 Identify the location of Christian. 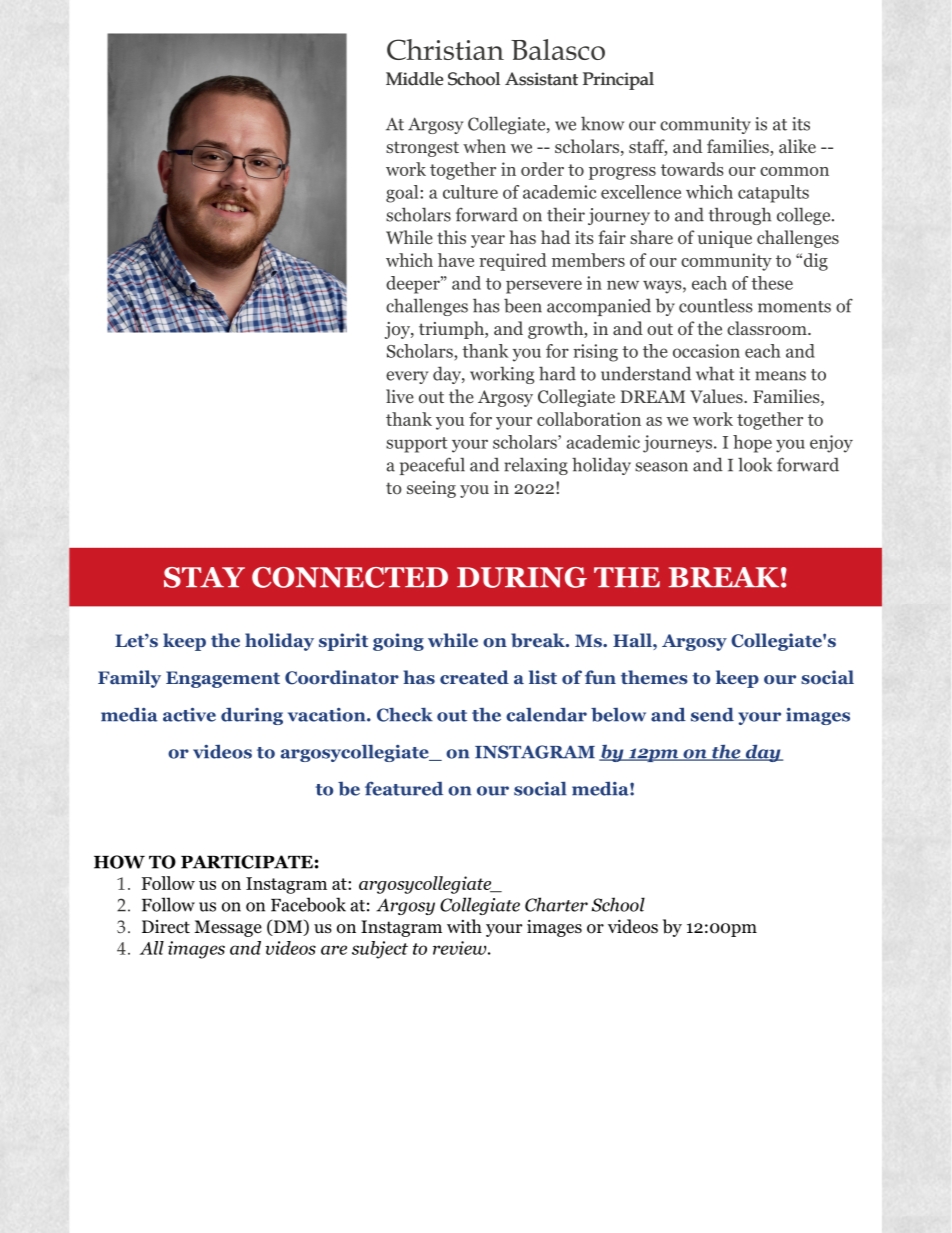
(445, 49).
